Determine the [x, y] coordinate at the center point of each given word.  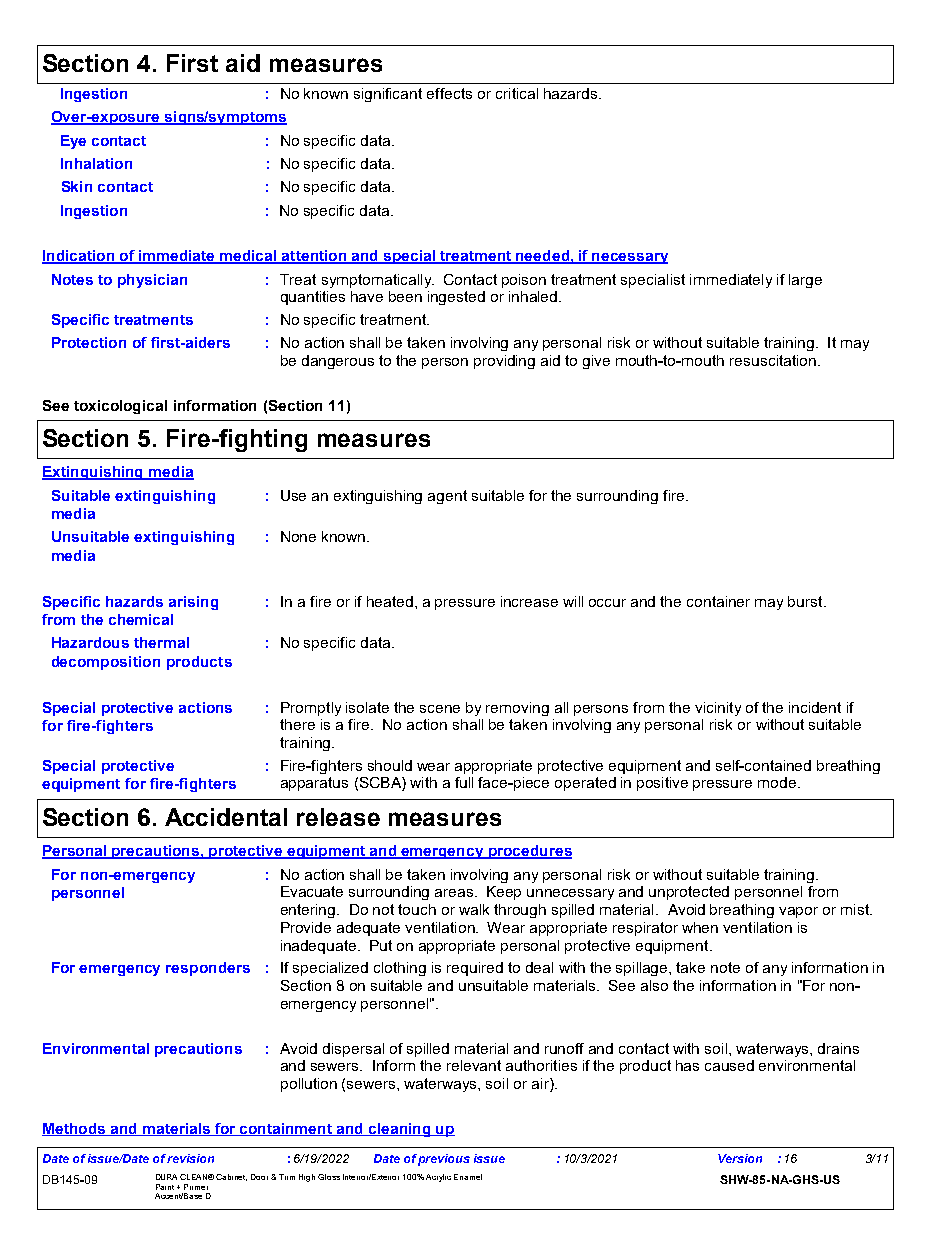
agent [447, 497]
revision [190, 1158]
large [805, 281]
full [464, 782]
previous [444, 1160]
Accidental [226, 817]
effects [449, 93]
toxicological [120, 407]
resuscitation [773, 360]
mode [778, 782]
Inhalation [96, 163]
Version [740, 1158]
